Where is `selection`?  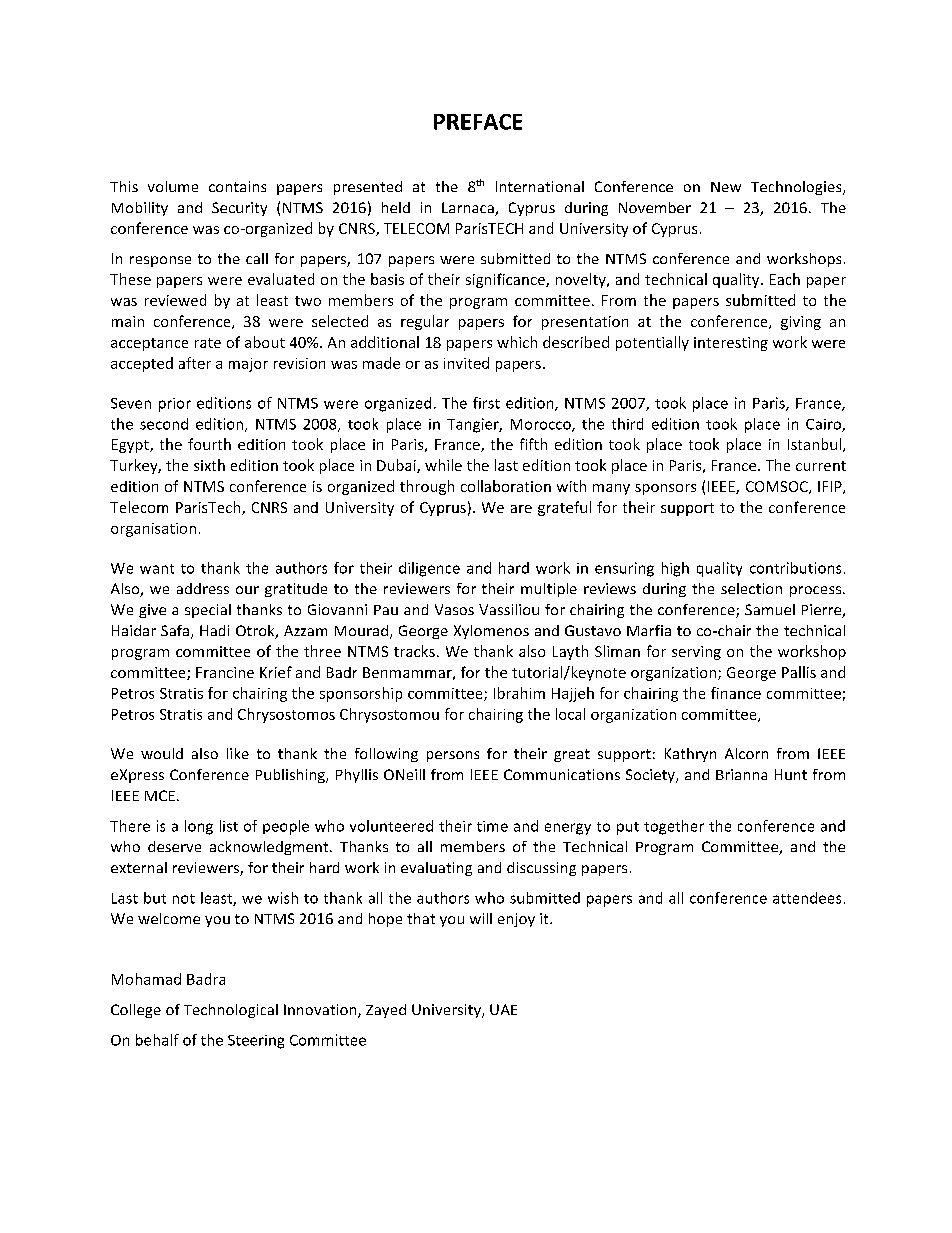 selection is located at coordinates (751, 588).
